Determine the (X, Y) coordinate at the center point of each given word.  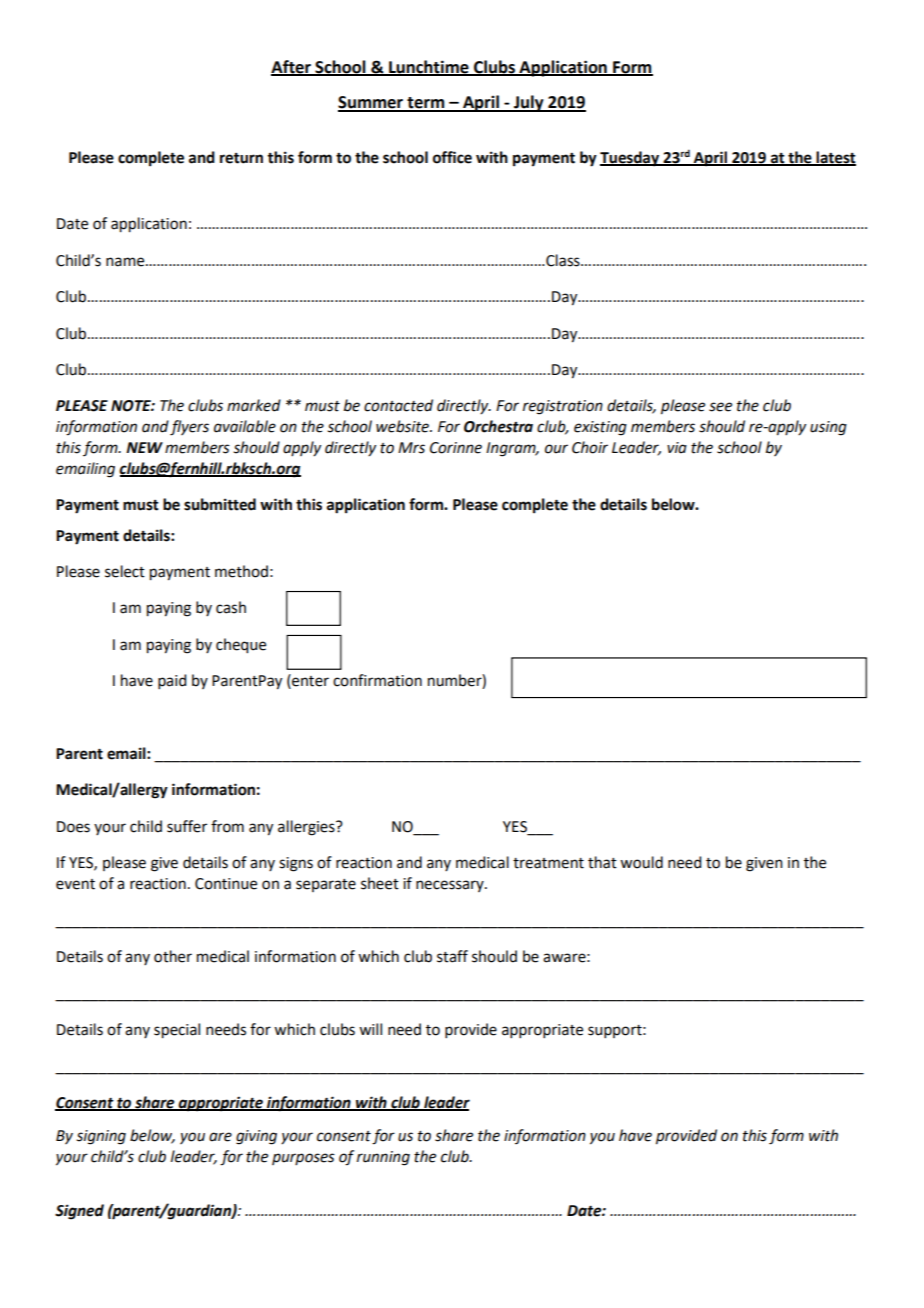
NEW (144, 447)
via (677, 448)
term (426, 104)
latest (835, 158)
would (641, 862)
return (241, 158)
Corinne (456, 448)
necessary (451, 886)
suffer (187, 826)
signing (101, 1137)
